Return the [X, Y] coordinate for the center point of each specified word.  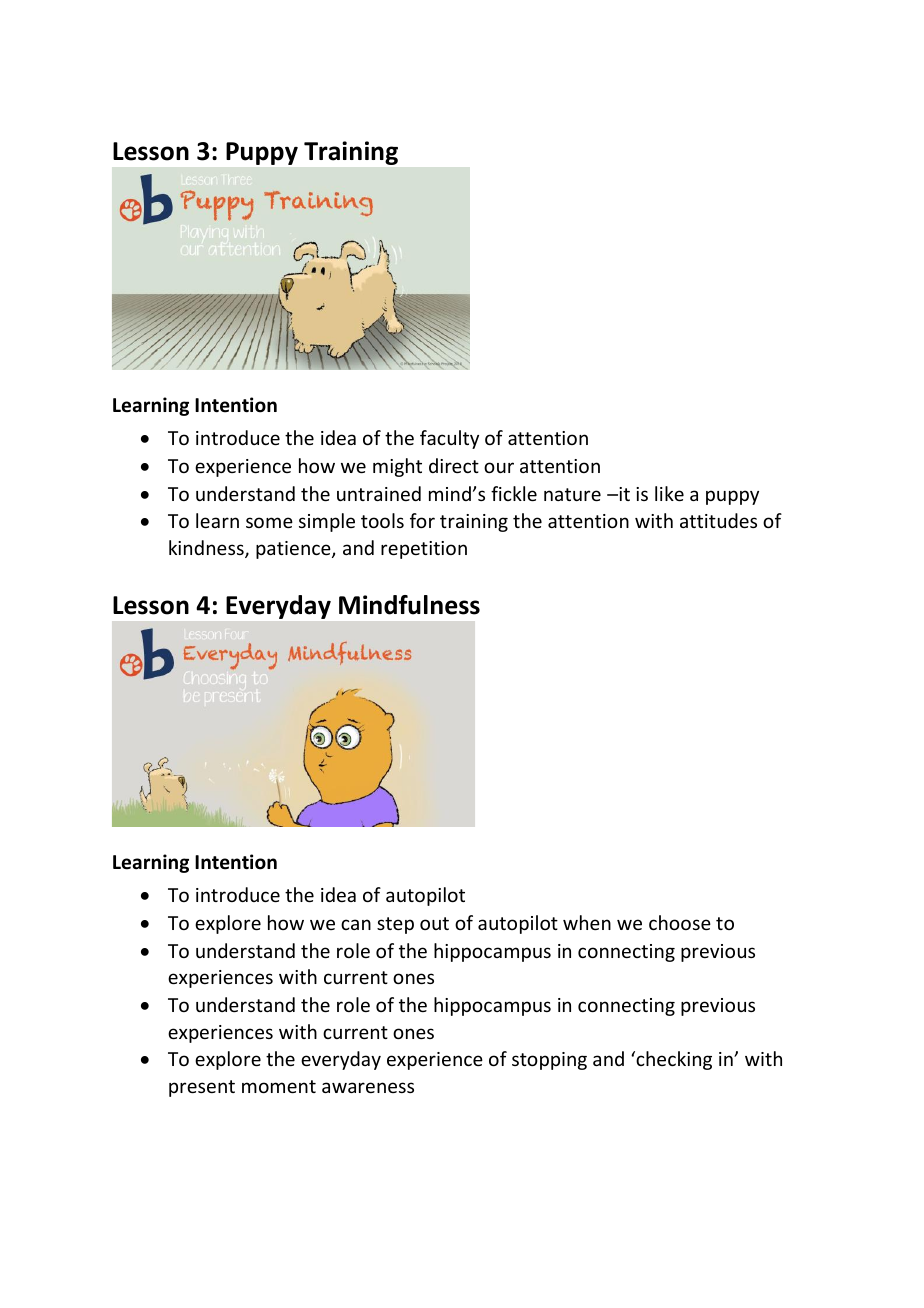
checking [673, 1060]
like [669, 493]
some [269, 522]
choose [680, 922]
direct [454, 465]
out [434, 923]
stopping [549, 1061]
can [356, 924]
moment [279, 1086]
